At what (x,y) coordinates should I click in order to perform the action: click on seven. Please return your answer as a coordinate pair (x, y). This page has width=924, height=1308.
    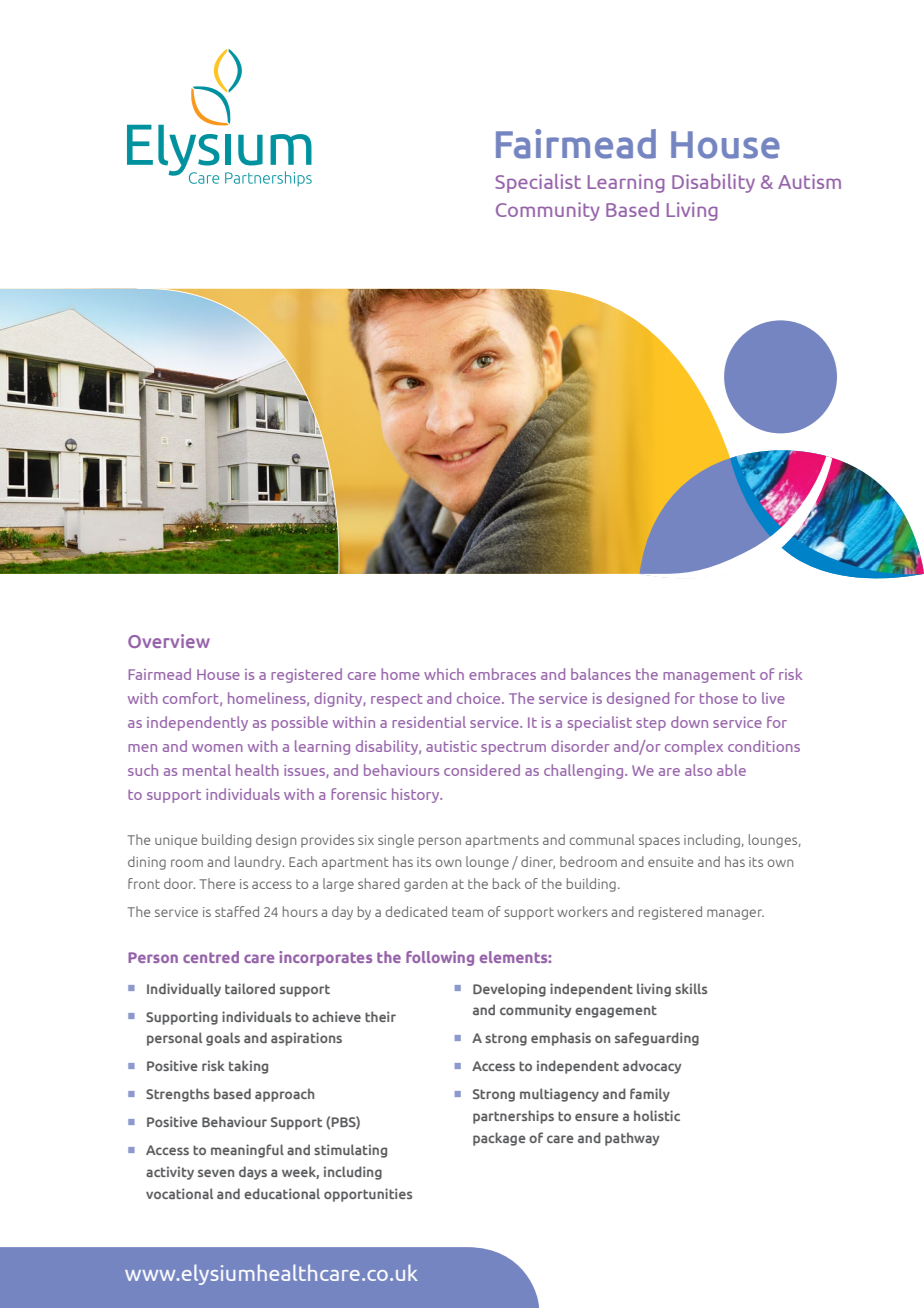
    Looking at the image, I should click on (216, 1173).
